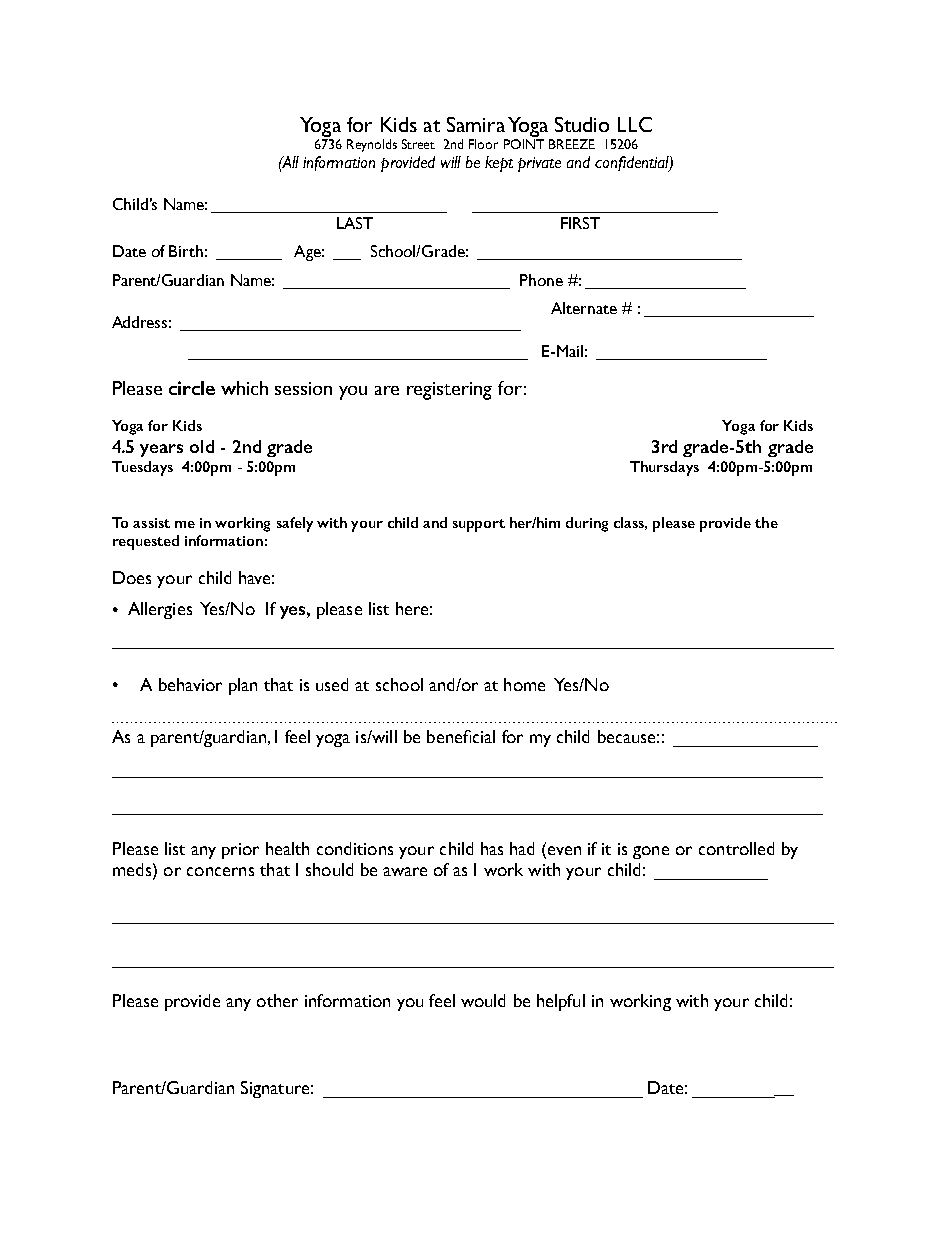  What do you see at coordinates (483, 1000) in the screenshot?
I see `would` at bounding box center [483, 1000].
